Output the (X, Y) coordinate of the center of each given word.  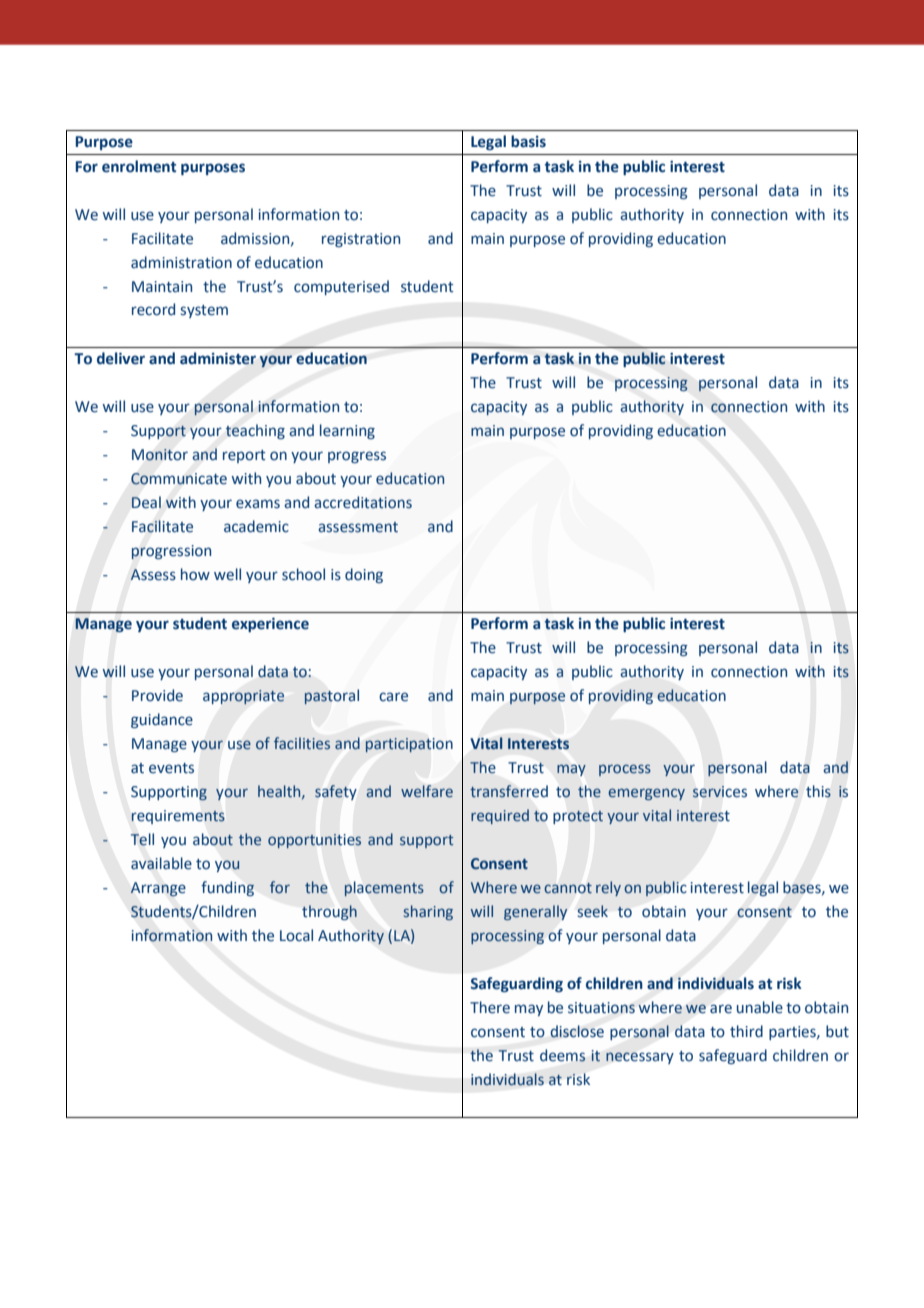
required (500, 816)
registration (361, 240)
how (195, 574)
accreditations (363, 502)
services (720, 792)
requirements (178, 817)
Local (296, 935)
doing (364, 575)
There (490, 1007)
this (818, 791)
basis (528, 141)
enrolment (139, 166)
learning (347, 431)
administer (218, 358)
